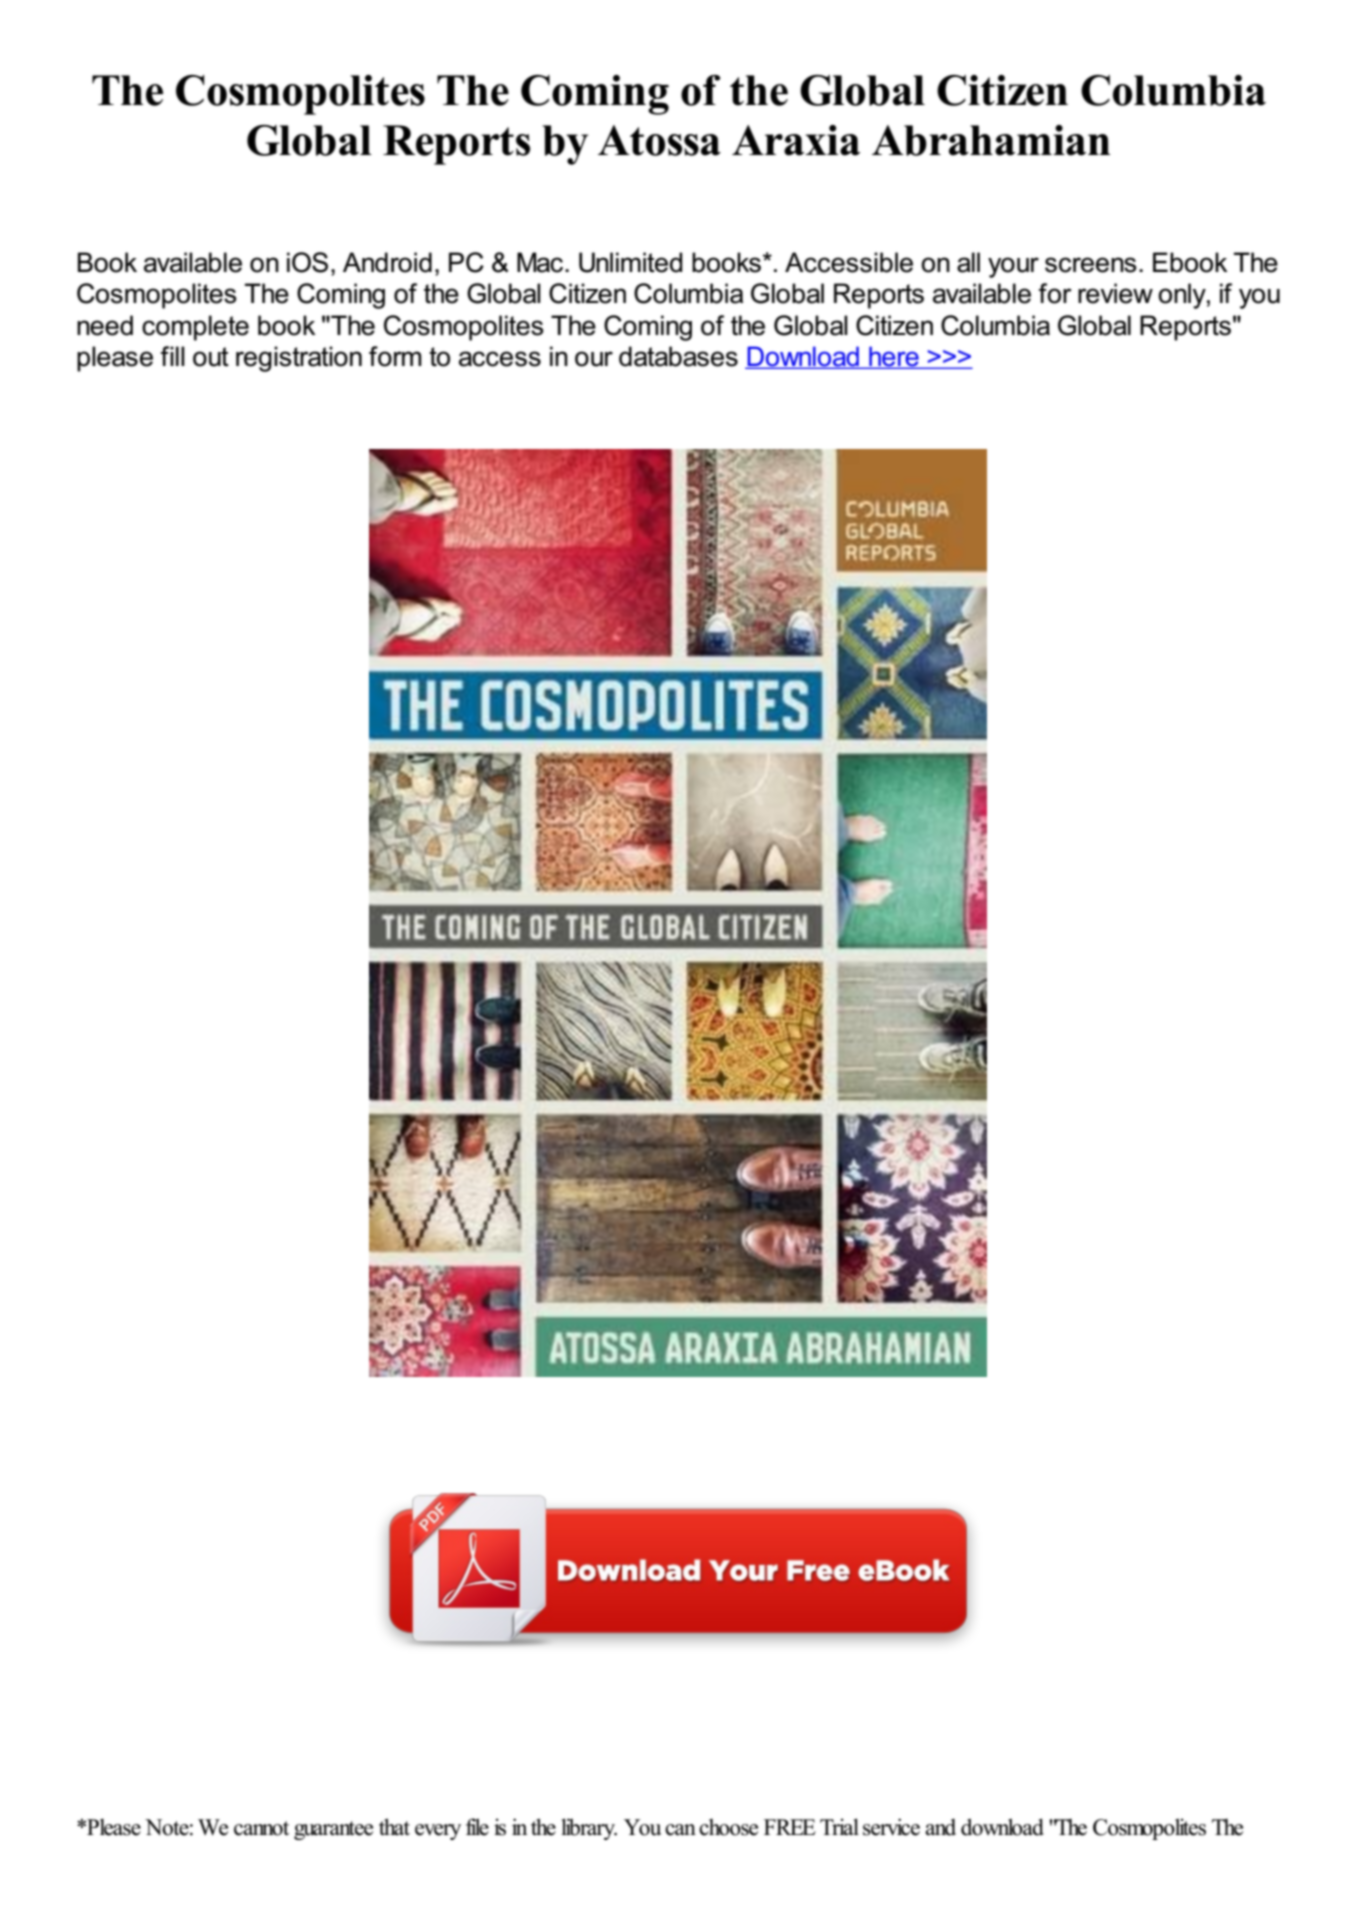 The width and height of the screenshot is (1358, 1921). Describe the element at coordinates (630, 262) in the screenshot. I see `Unlimited` at that location.
